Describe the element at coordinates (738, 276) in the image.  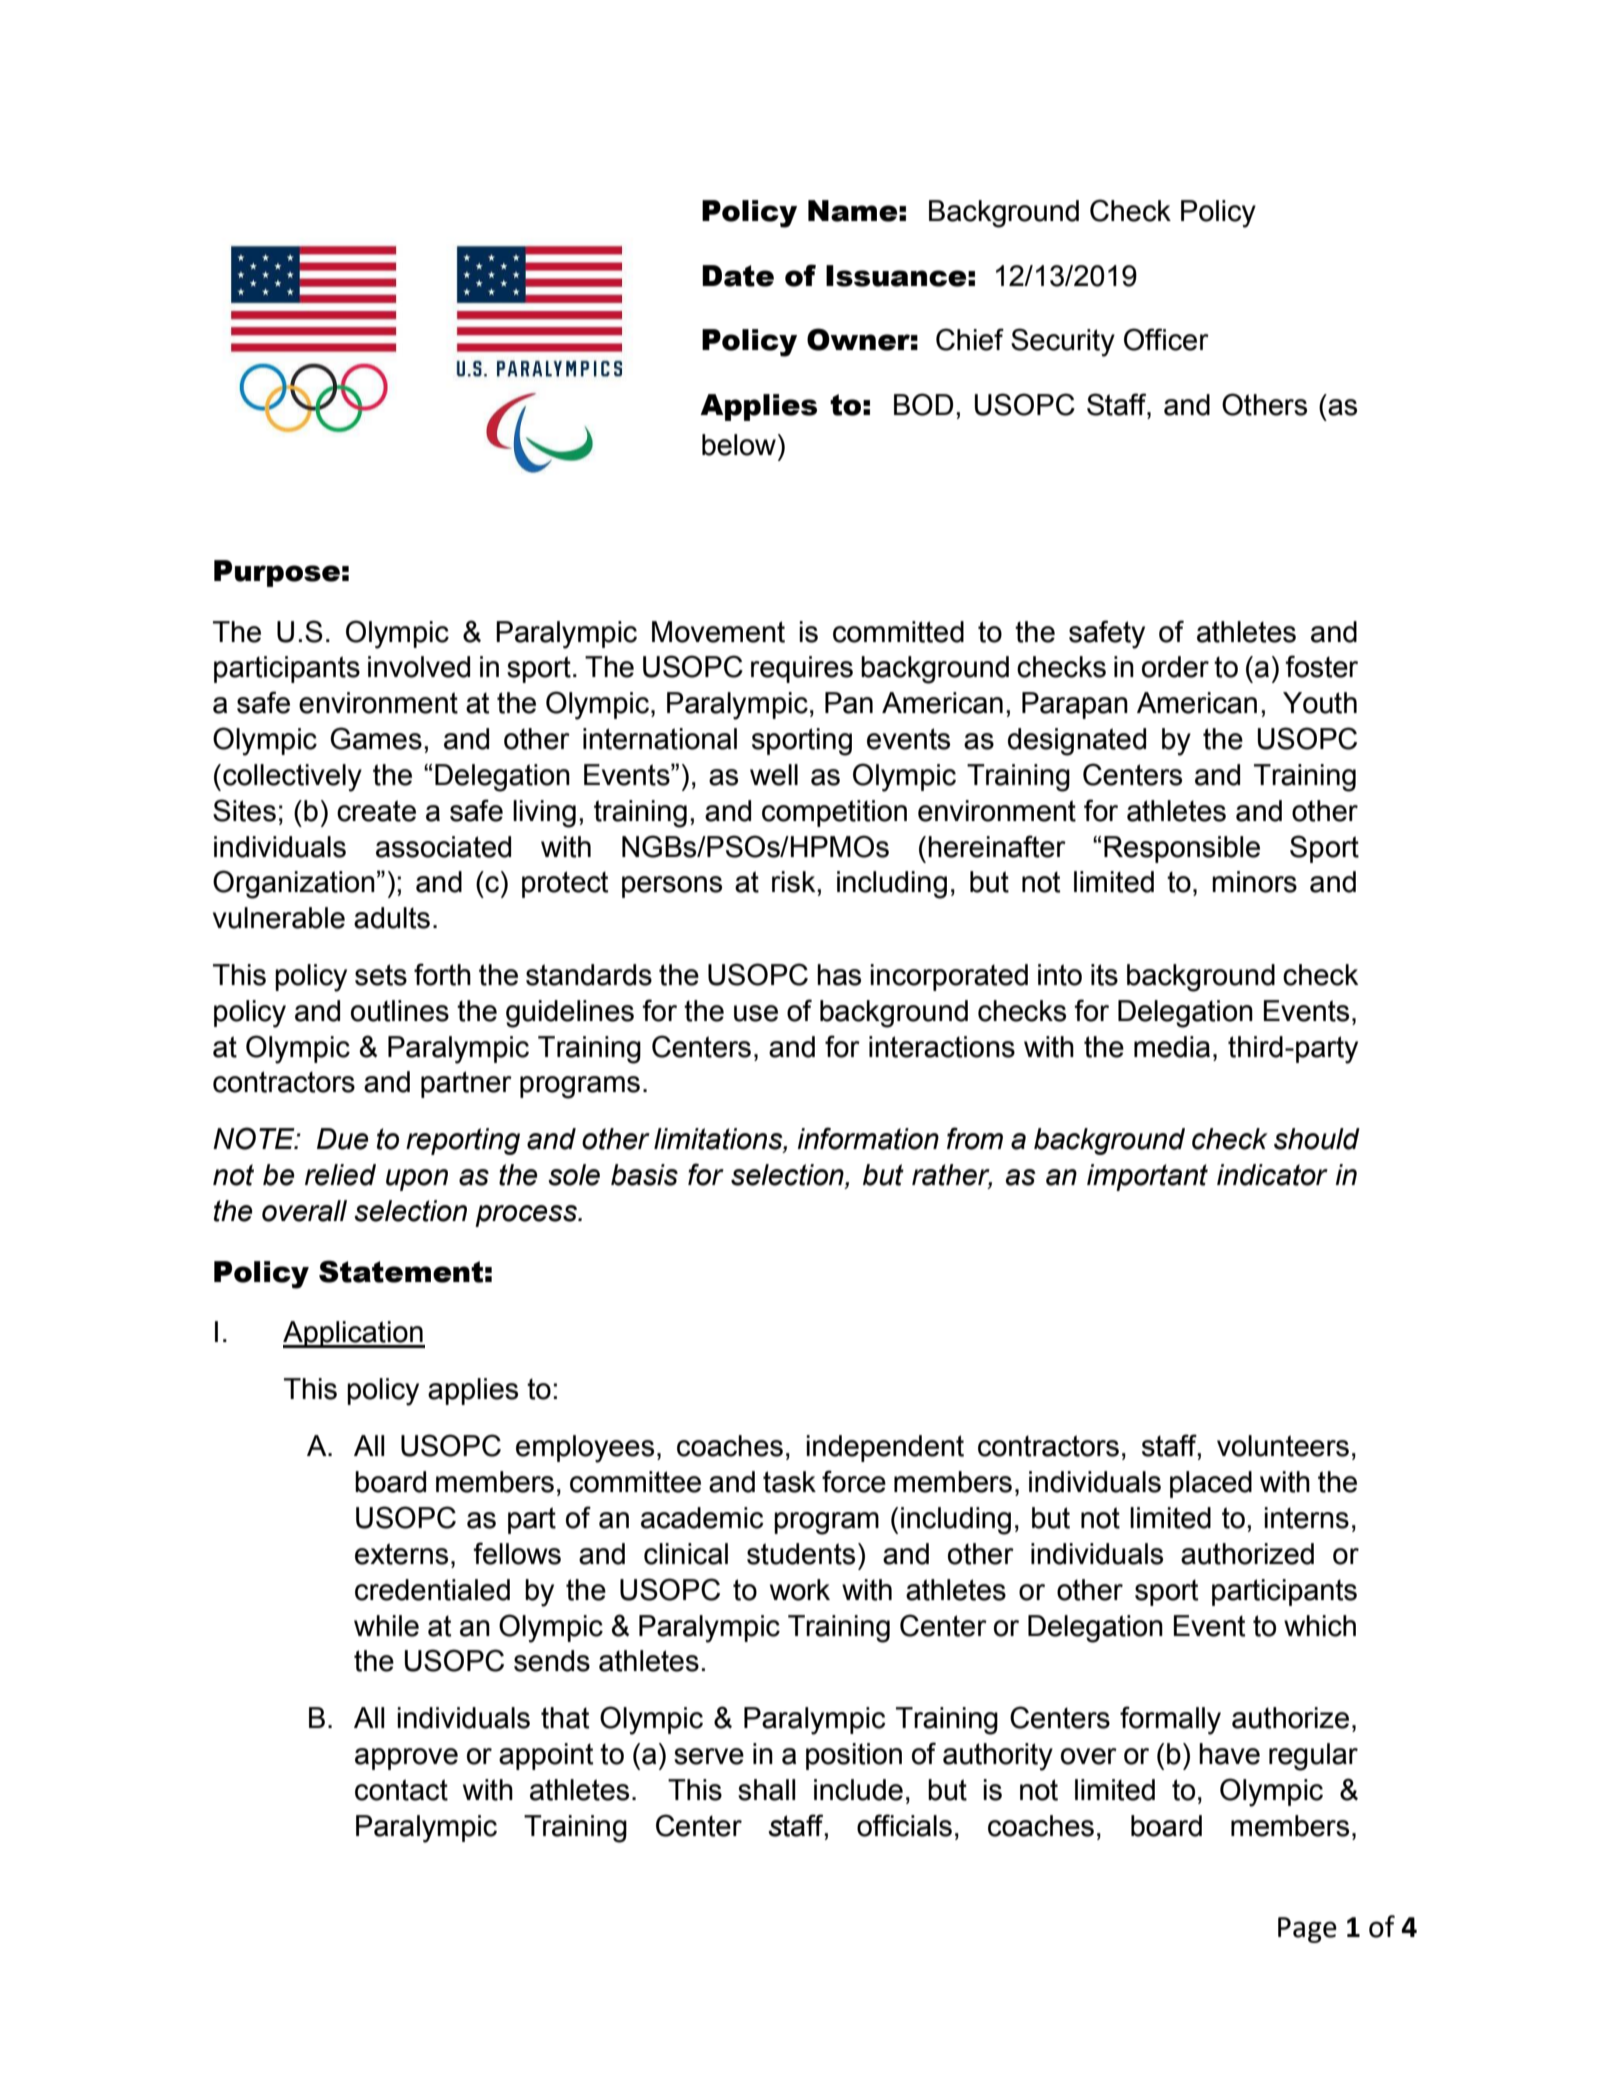
I see `Date` at that location.
